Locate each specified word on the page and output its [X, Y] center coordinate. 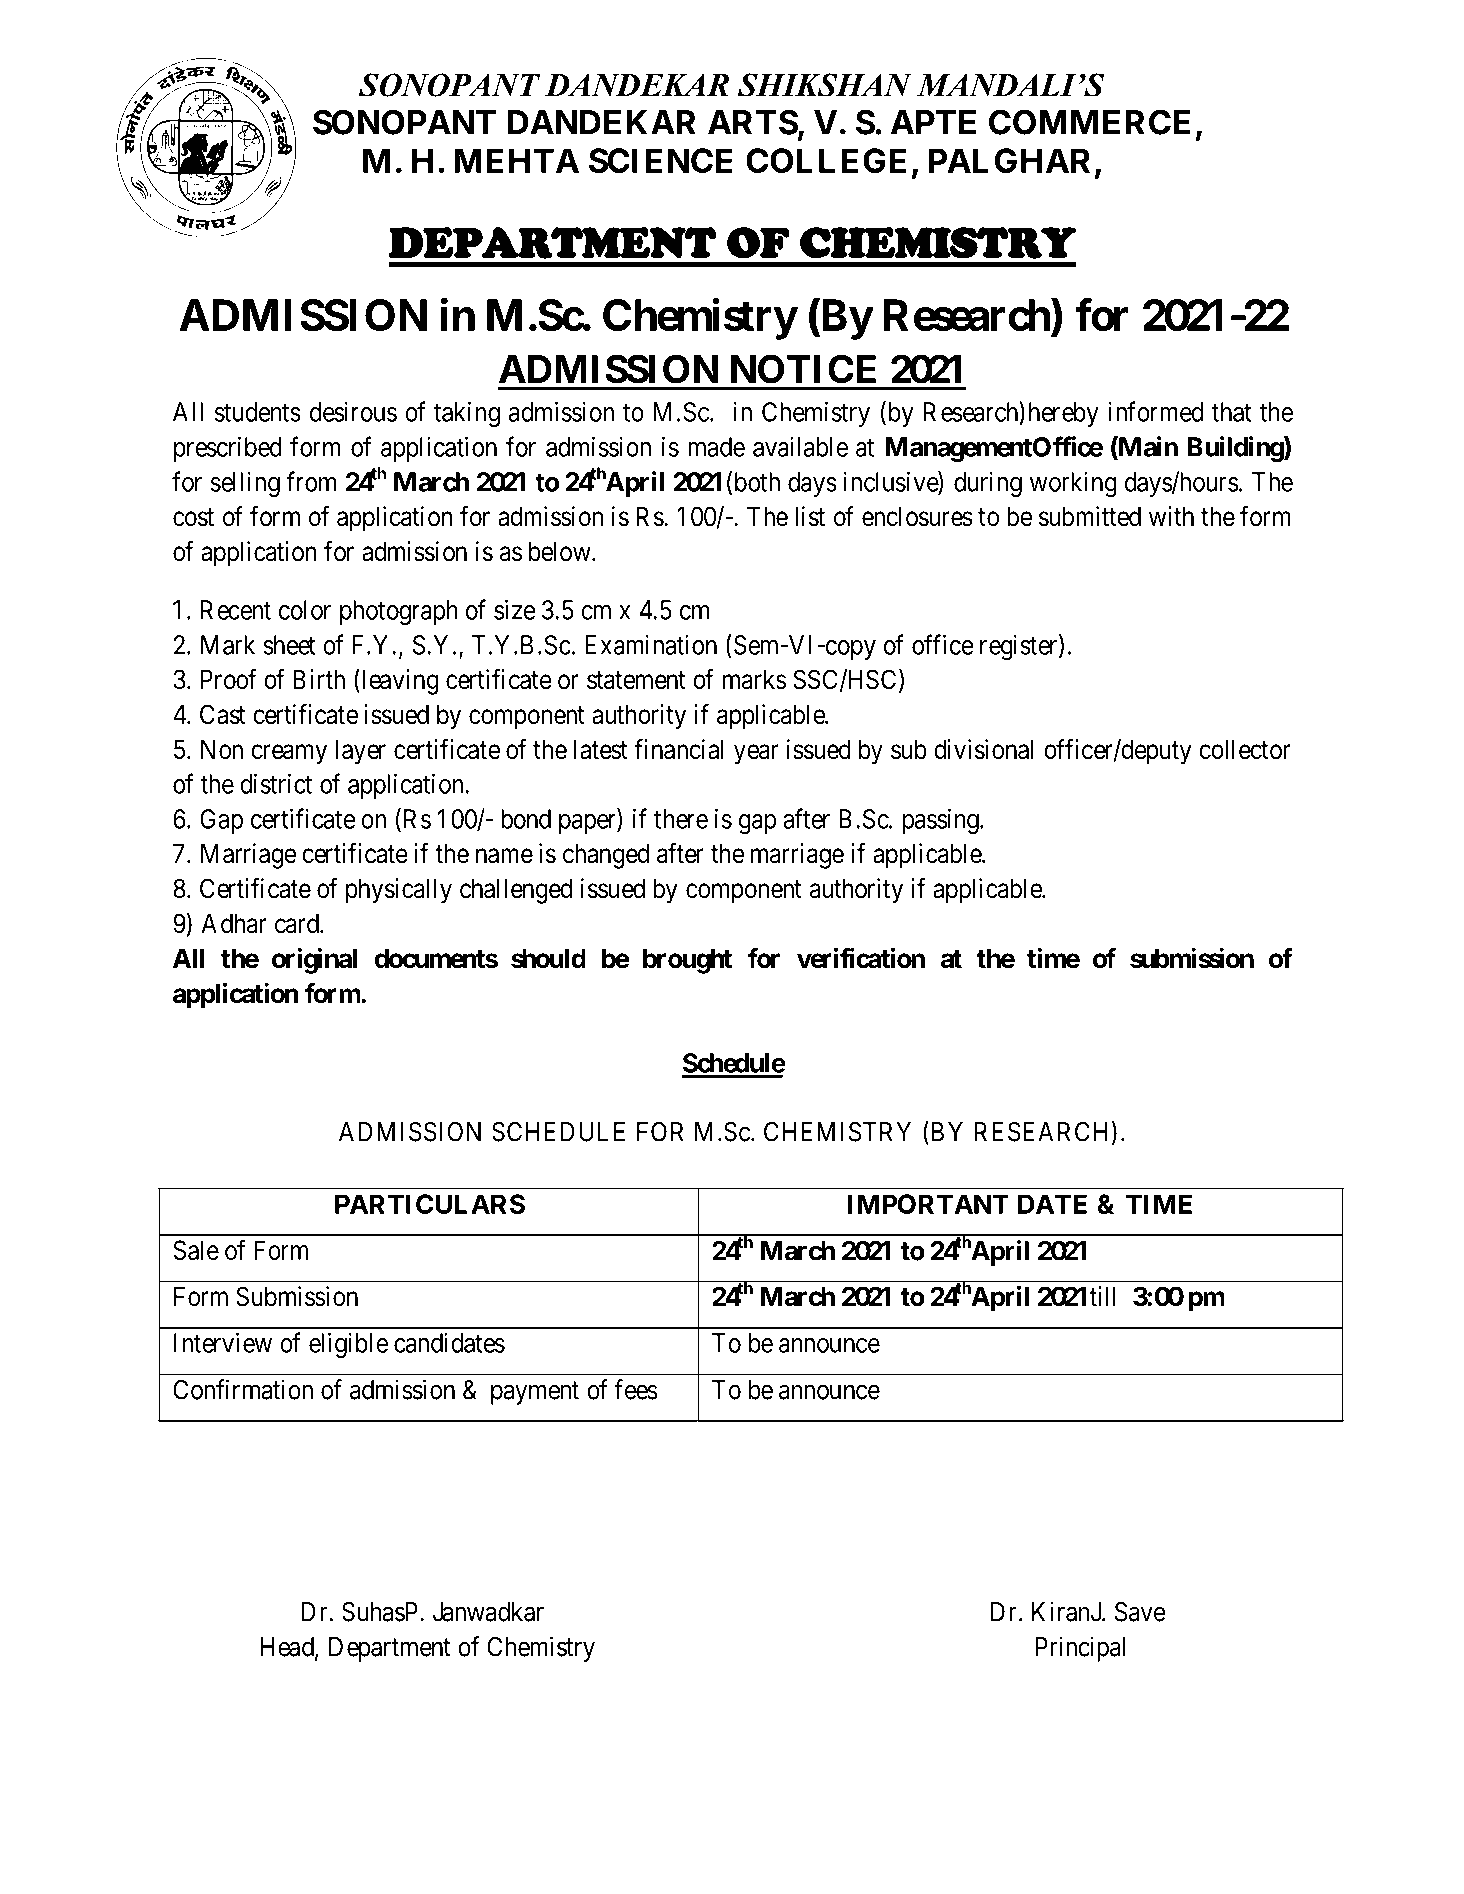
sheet [289, 645]
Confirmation [243, 1389]
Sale [196, 1250]
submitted [1090, 516]
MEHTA [516, 160]
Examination [651, 645]
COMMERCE [1089, 122]
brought [687, 961]
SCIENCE [661, 160]
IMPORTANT [928, 1204]
